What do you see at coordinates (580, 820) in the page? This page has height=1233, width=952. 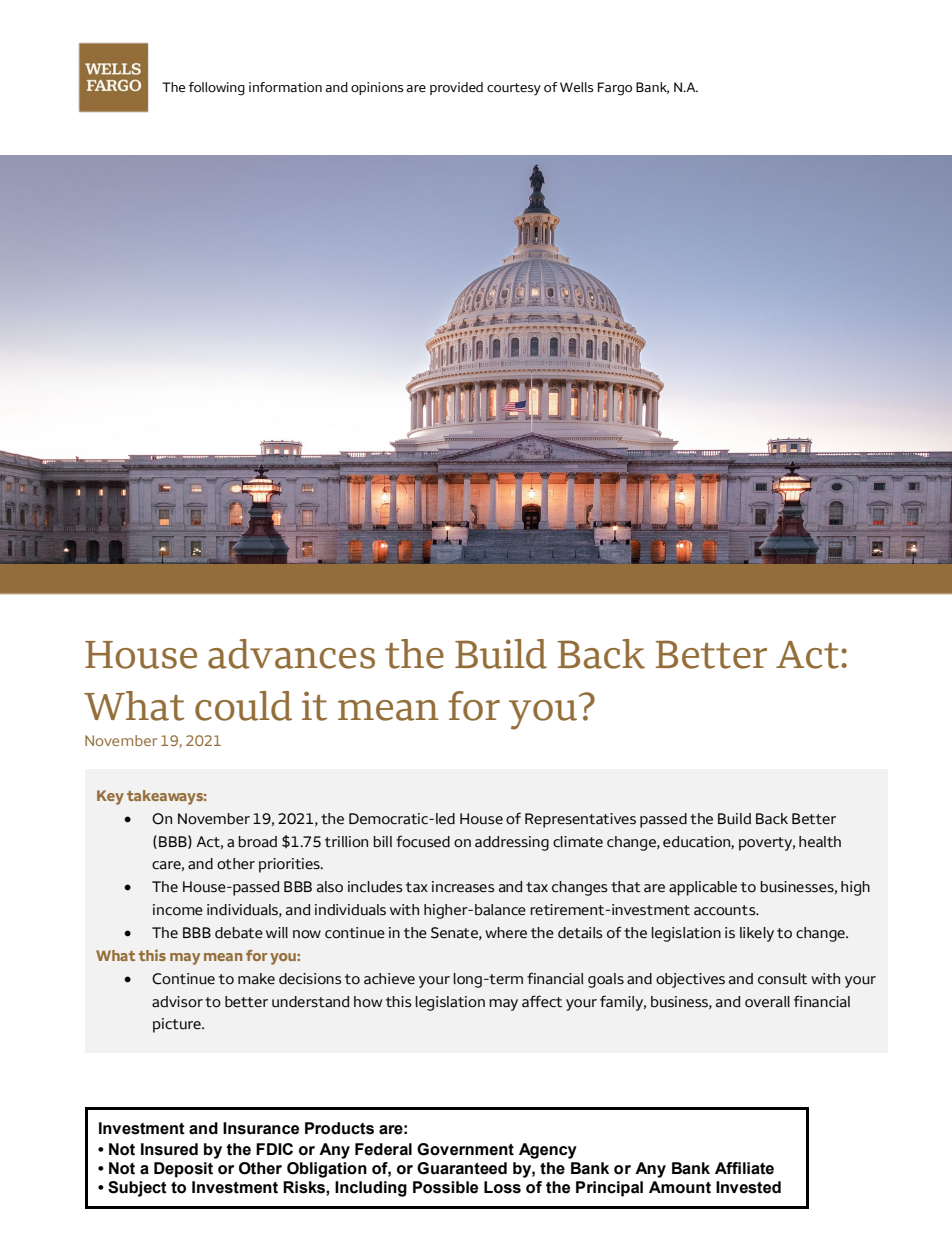 I see `Representatives` at bounding box center [580, 820].
